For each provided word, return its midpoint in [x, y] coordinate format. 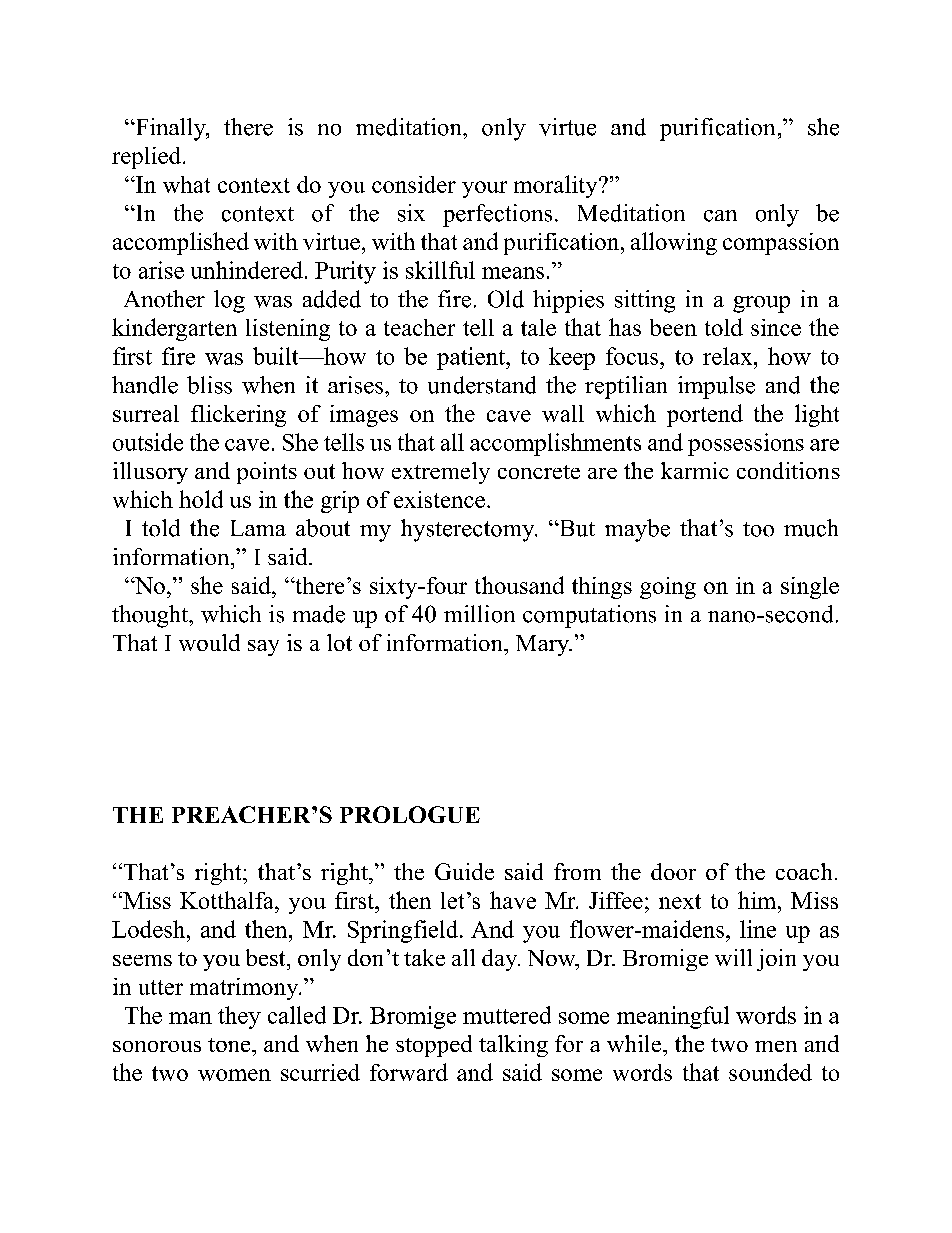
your [484, 189]
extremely [441, 473]
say [263, 648]
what [186, 184]
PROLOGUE [410, 814]
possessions [746, 444]
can [720, 216]
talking [513, 1046]
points [267, 473]
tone [230, 1045]
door [673, 871]
